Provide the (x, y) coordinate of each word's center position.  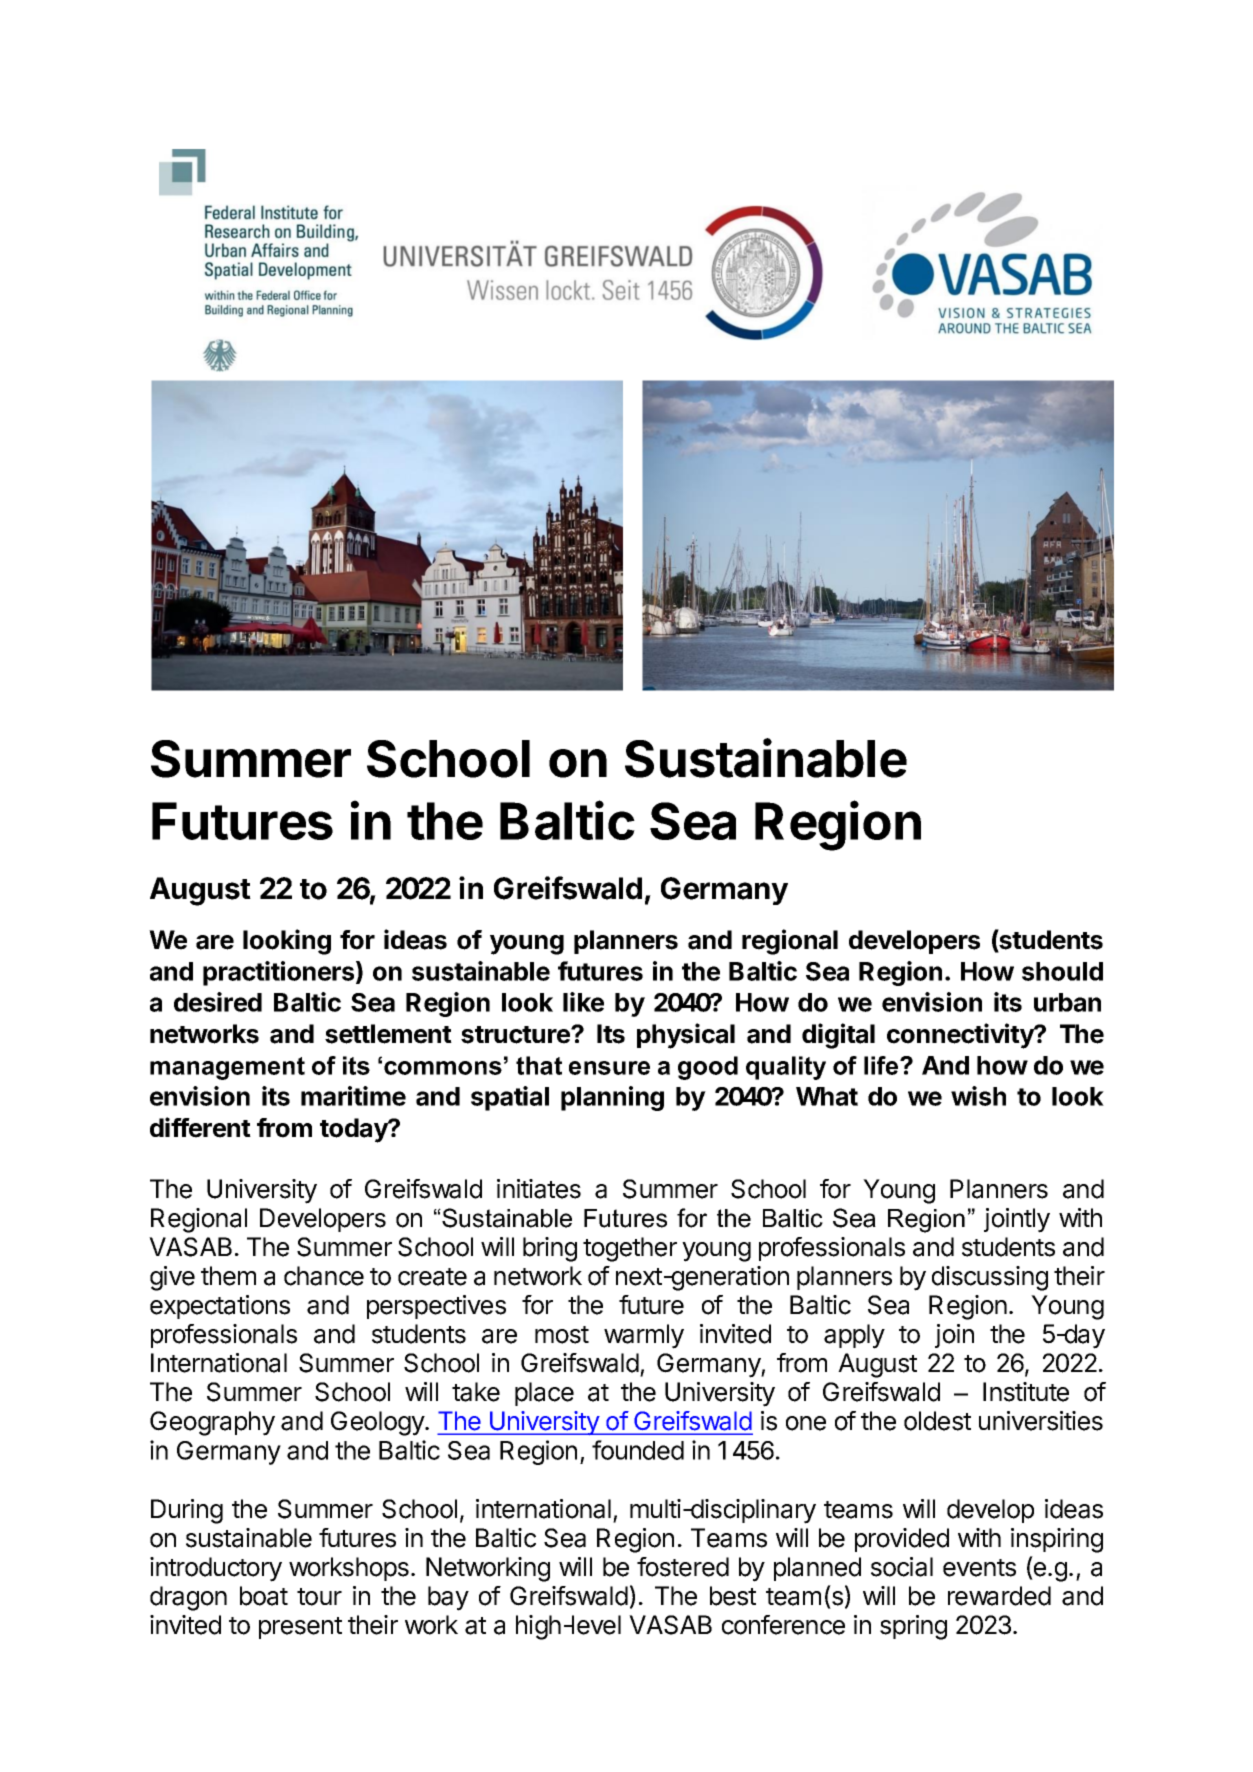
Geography (212, 1423)
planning (612, 1098)
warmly (644, 1336)
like (583, 1002)
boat (264, 1596)
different (200, 1127)
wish (978, 1096)
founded (638, 1450)
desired (218, 1002)
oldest (937, 1421)
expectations (220, 1307)
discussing (990, 1278)
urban (1067, 1002)
